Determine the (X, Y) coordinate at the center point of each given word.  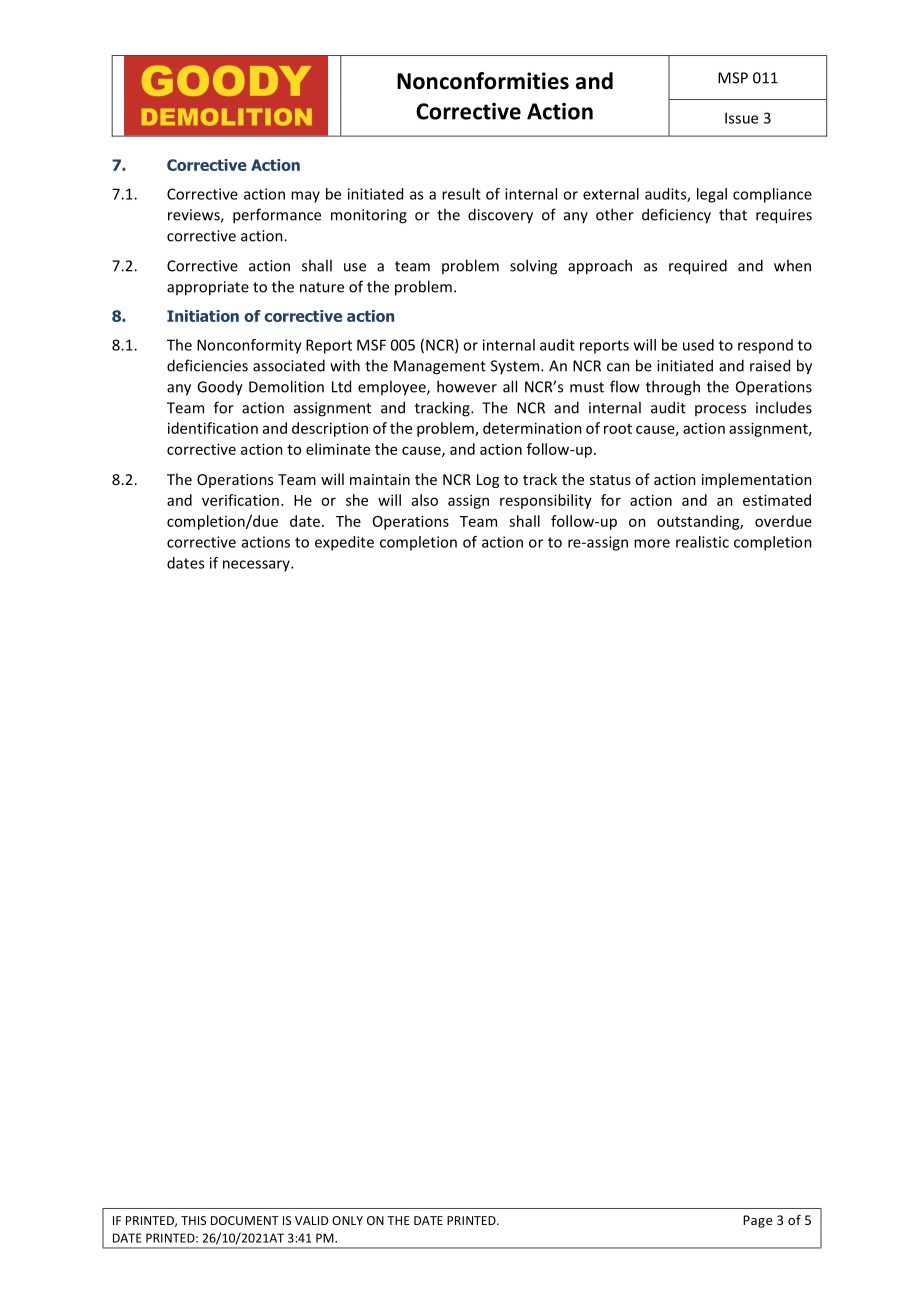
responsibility (546, 501)
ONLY (347, 1220)
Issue (741, 118)
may (305, 197)
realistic (702, 542)
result (461, 194)
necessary (257, 566)
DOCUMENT (245, 1220)
